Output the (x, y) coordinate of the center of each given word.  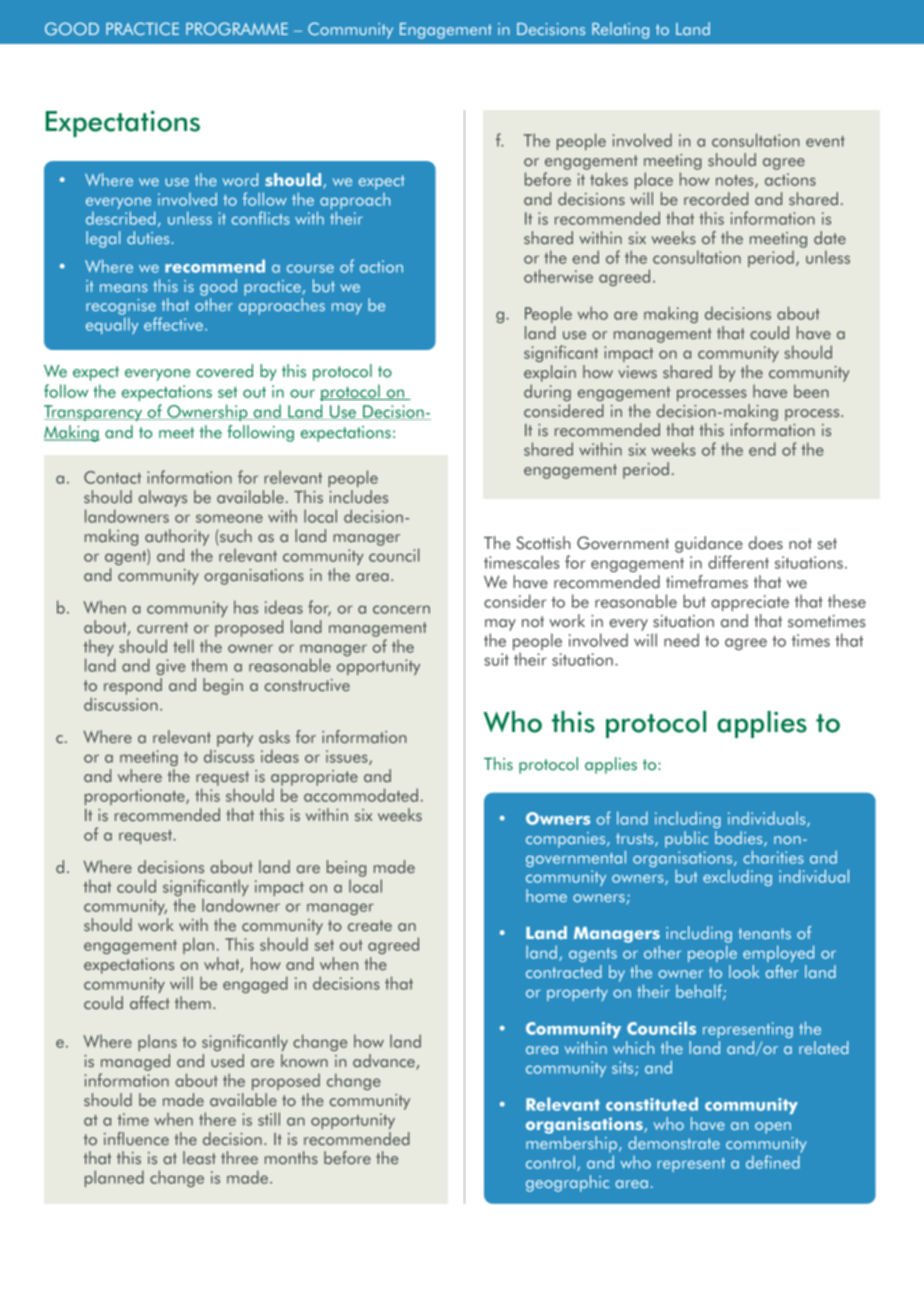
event (825, 141)
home (546, 895)
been (811, 391)
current (162, 627)
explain (550, 373)
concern (401, 609)
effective (173, 324)
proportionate (136, 797)
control (550, 1162)
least (199, 1158)
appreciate (750, 603)
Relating (620, 30)
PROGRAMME (237, 28)
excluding (737, 877)
